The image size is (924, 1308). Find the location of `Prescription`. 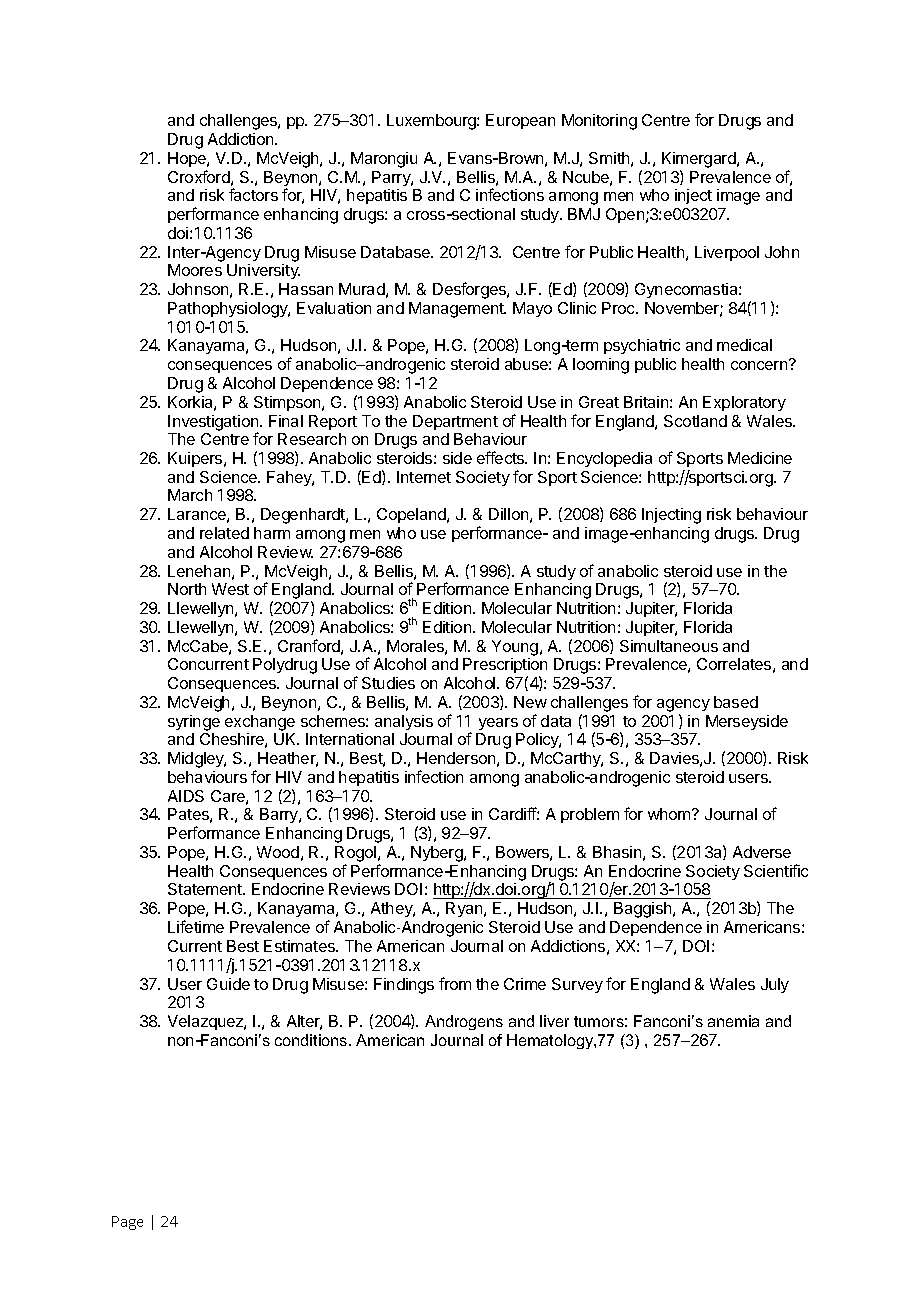

Prescription is located at coordinates (505, 667).
